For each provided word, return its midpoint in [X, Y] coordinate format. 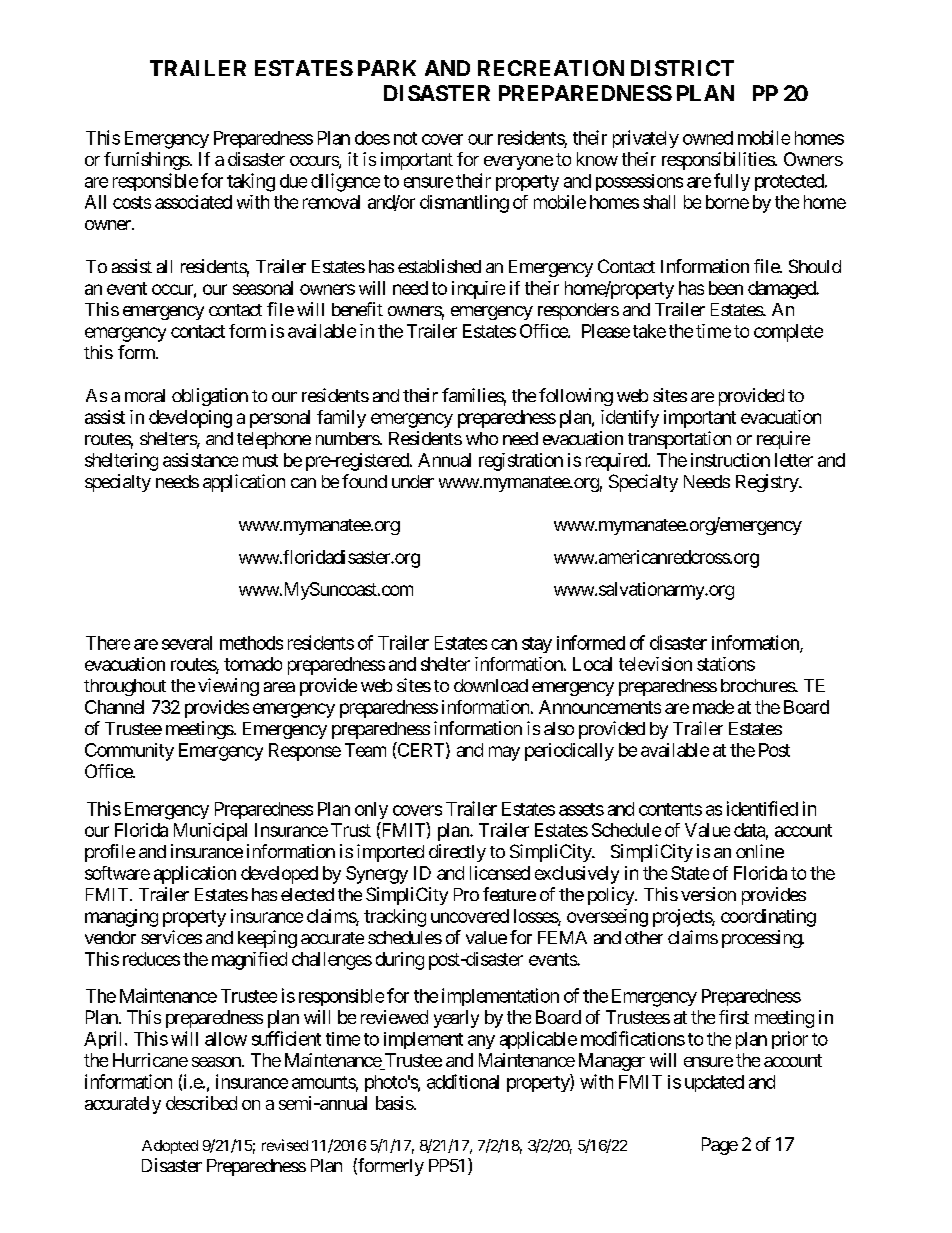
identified [762, 808]
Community [129, 752]
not [405, 138]
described [201, 1103]
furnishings [147, 161]
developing [190, 419]
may [504, 753]
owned [708, 138]
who [482, 438]
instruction [730, 460]
